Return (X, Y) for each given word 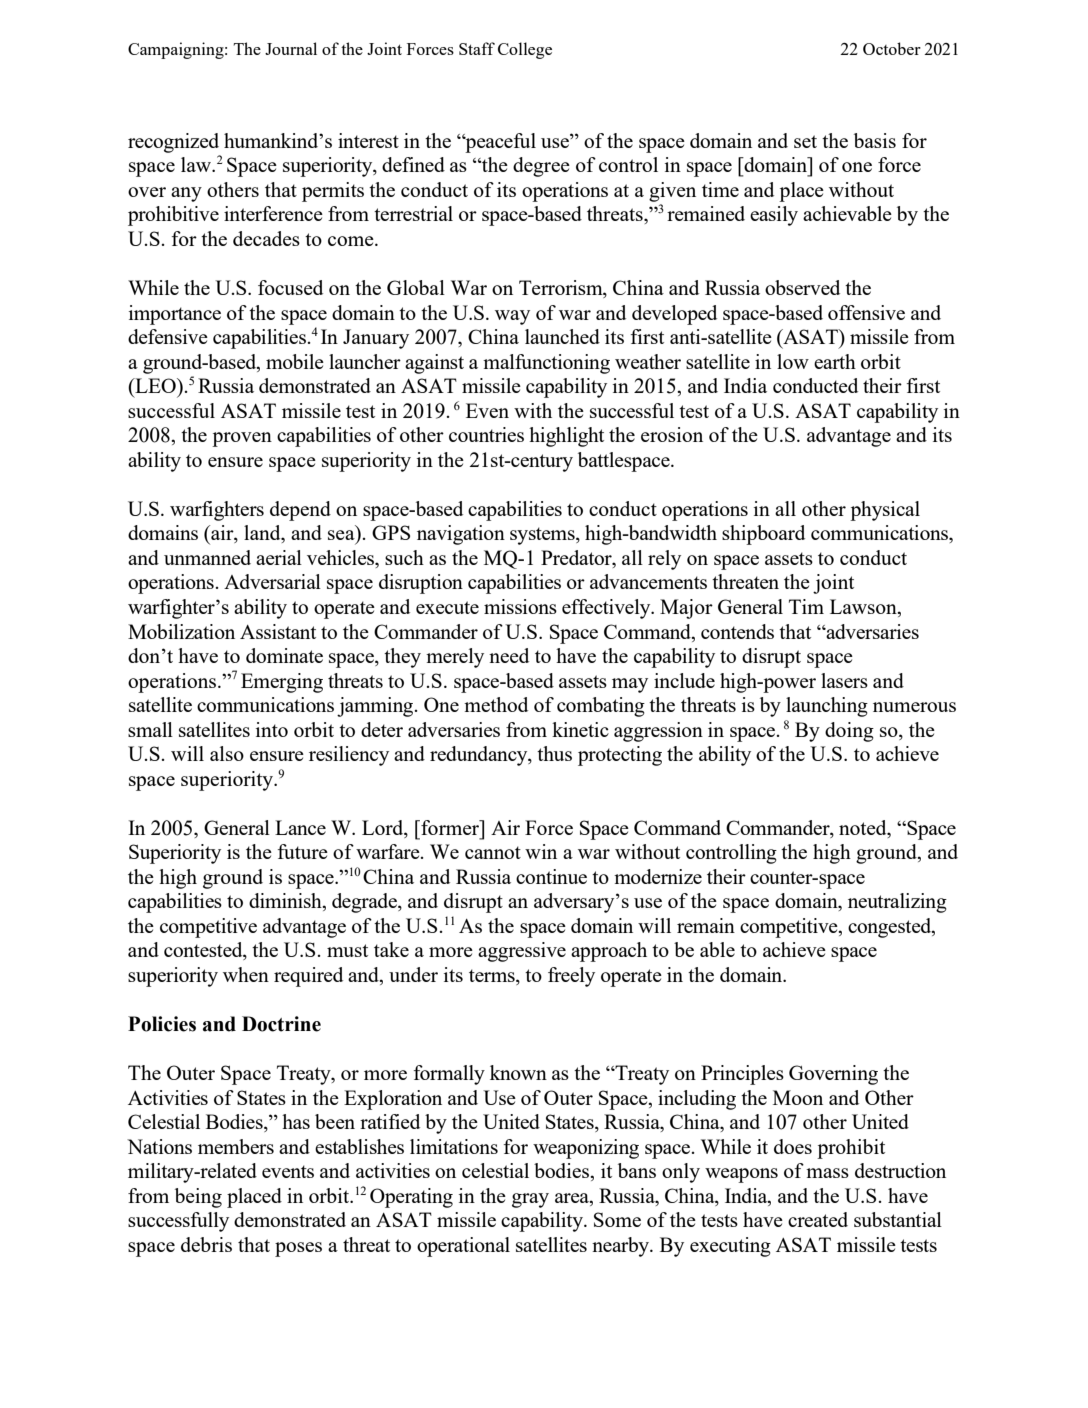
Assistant (278, 631)
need (509, 655)
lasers (844, 680)
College (525, 50)
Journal (291, 48)
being (198, 1198)
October (892, 48)
